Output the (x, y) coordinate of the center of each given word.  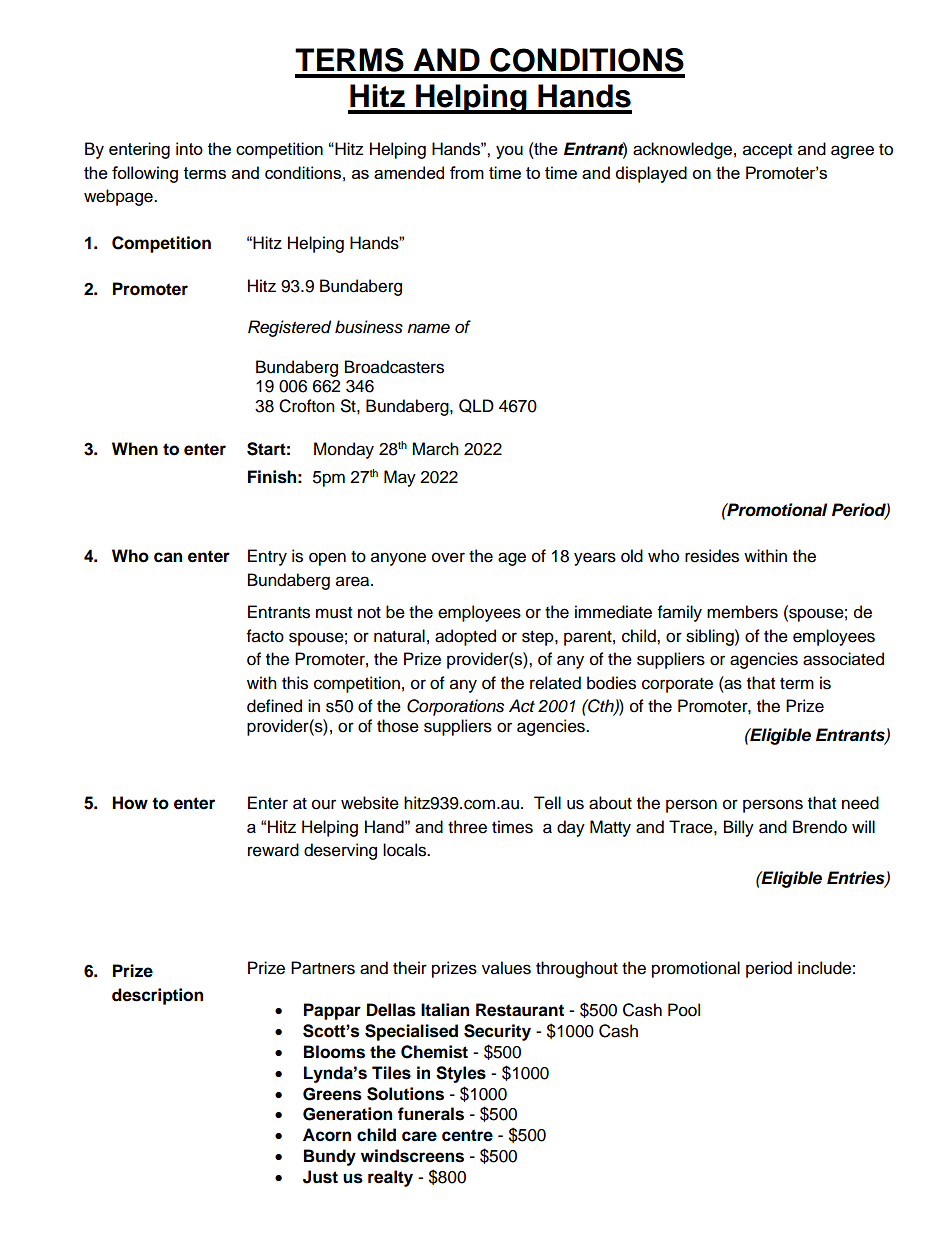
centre (467, 1135)
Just (320, 1177)
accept (767, 151)
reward (273, 850)
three (467, 827)
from (467, 172)
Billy (739, 828)
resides (712, 556)
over (448, 557)
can (168, 557)
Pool (684, 1010)
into (189, 148)
